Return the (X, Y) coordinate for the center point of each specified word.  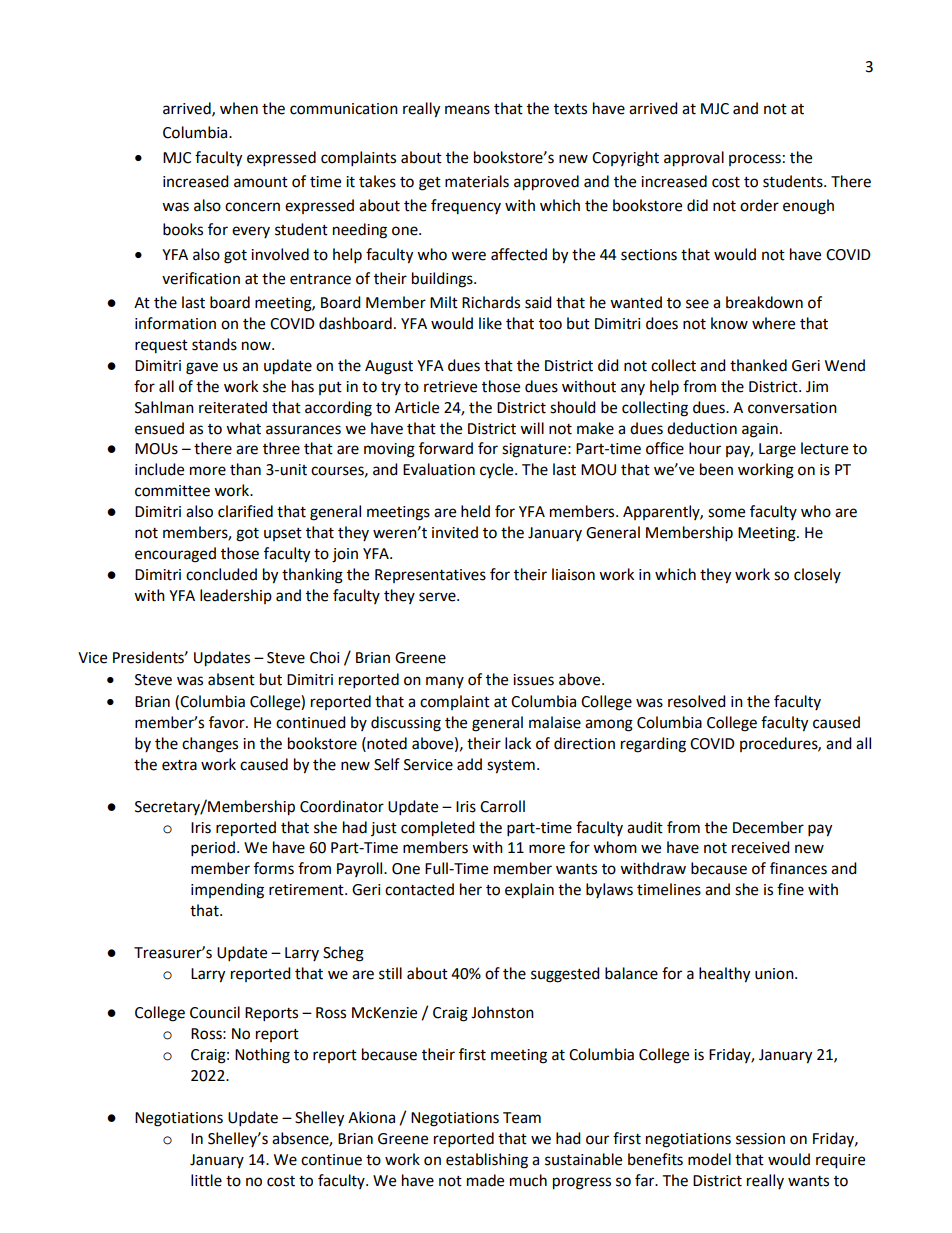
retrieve (450, 387)
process (755, 160)
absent (231, 679)
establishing (487, 1161)
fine (790, 889)
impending (227, 891)
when (239, 108)
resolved (697, 701)
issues (533, 680)
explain (529, 891)
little (206, 1180)
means (467, 110)
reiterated (233, 407)
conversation (792, 408)
